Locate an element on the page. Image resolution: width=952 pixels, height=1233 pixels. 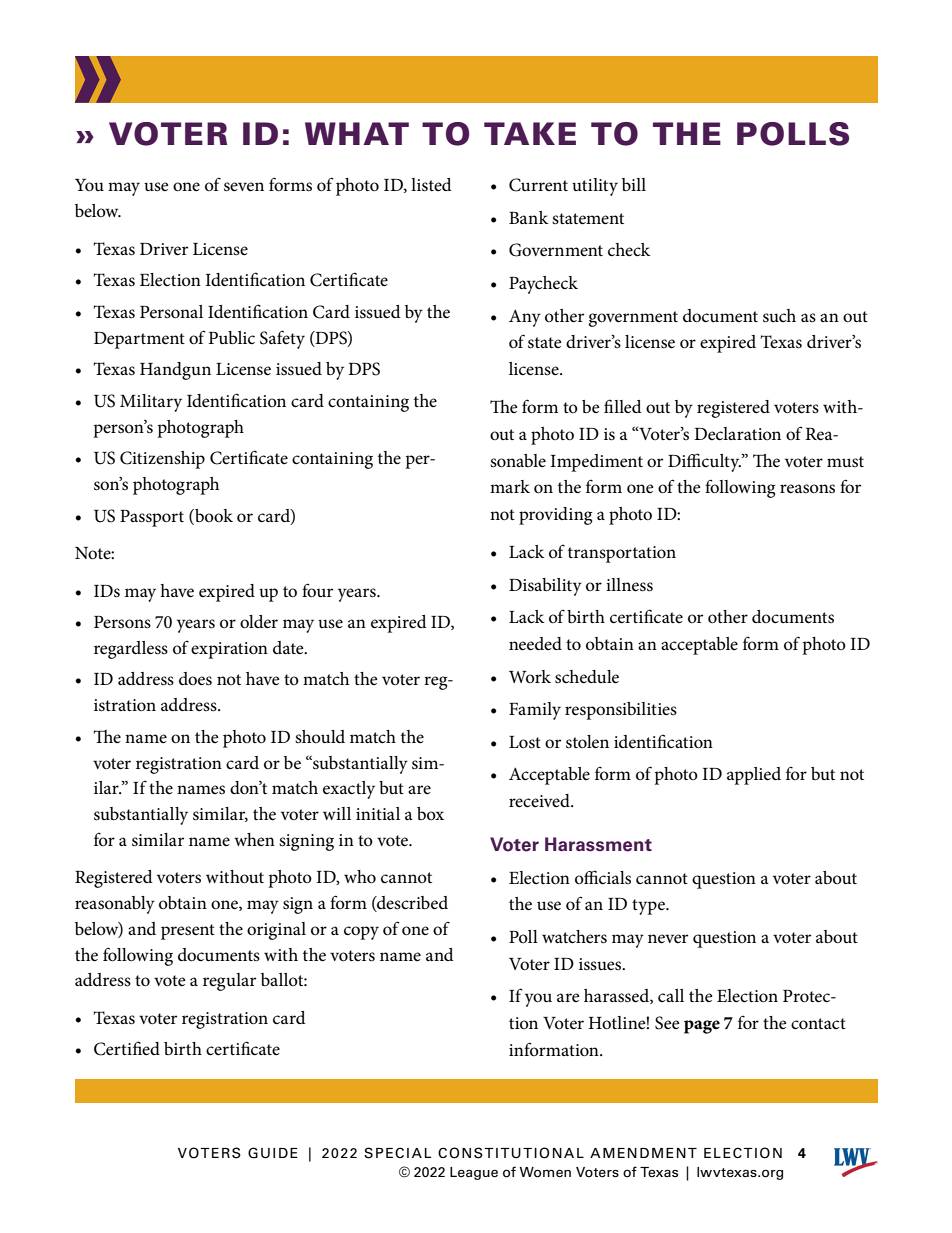
seven is located at coordinates (244, 187).
